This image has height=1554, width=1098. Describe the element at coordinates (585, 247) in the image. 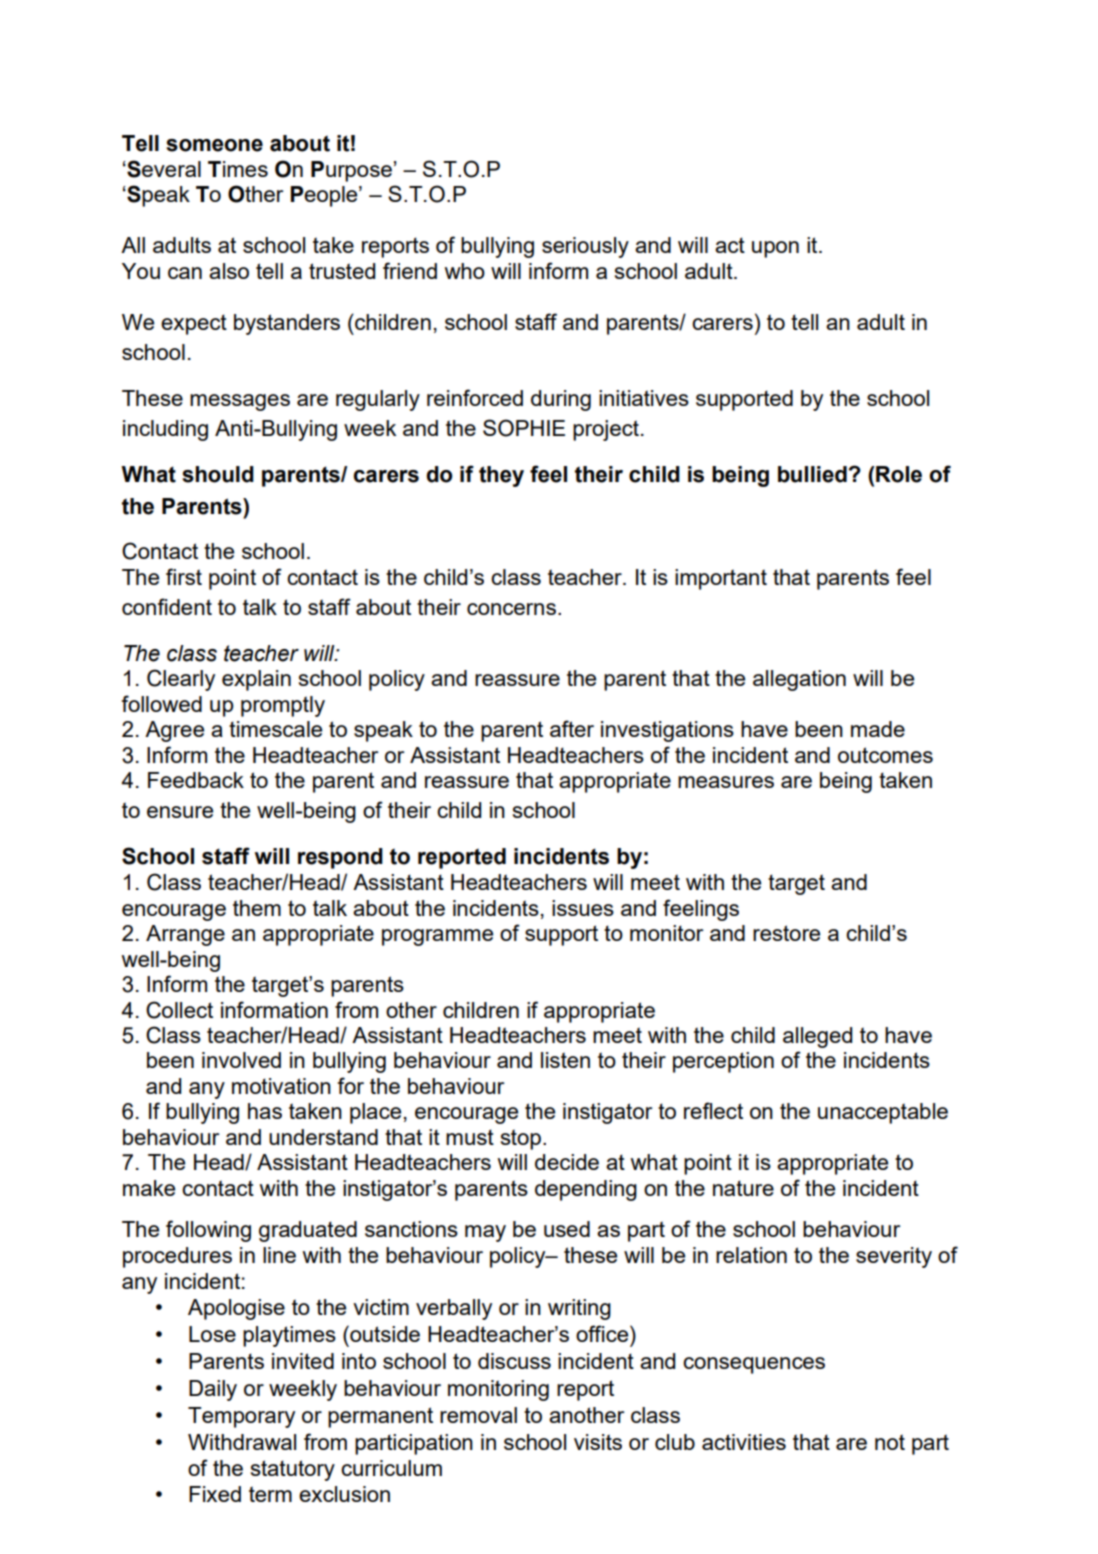

I see `seriously` at that location.
